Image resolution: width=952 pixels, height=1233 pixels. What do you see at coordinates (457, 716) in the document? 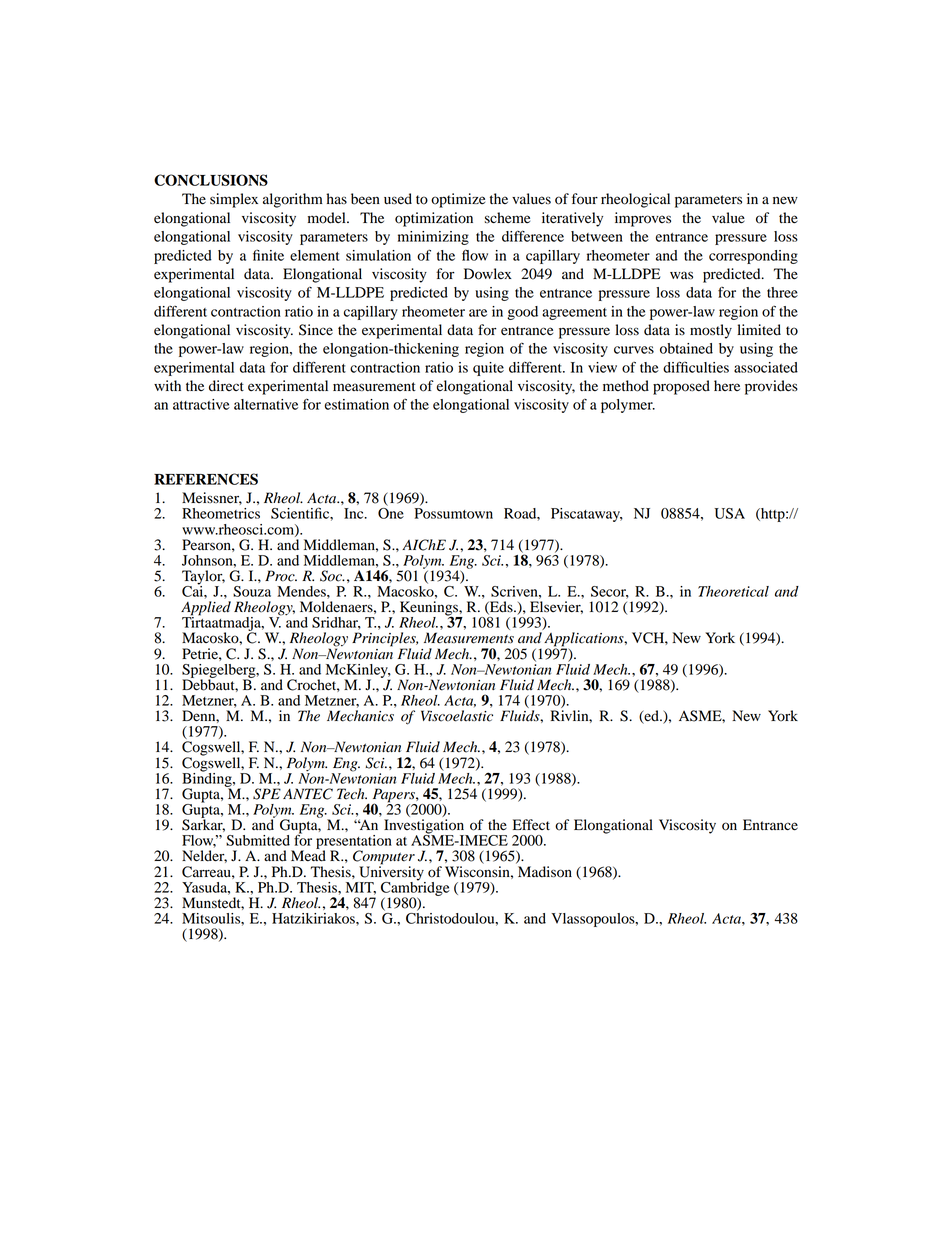
I see `Viscoelastic` at bounding box center [457, 716].
